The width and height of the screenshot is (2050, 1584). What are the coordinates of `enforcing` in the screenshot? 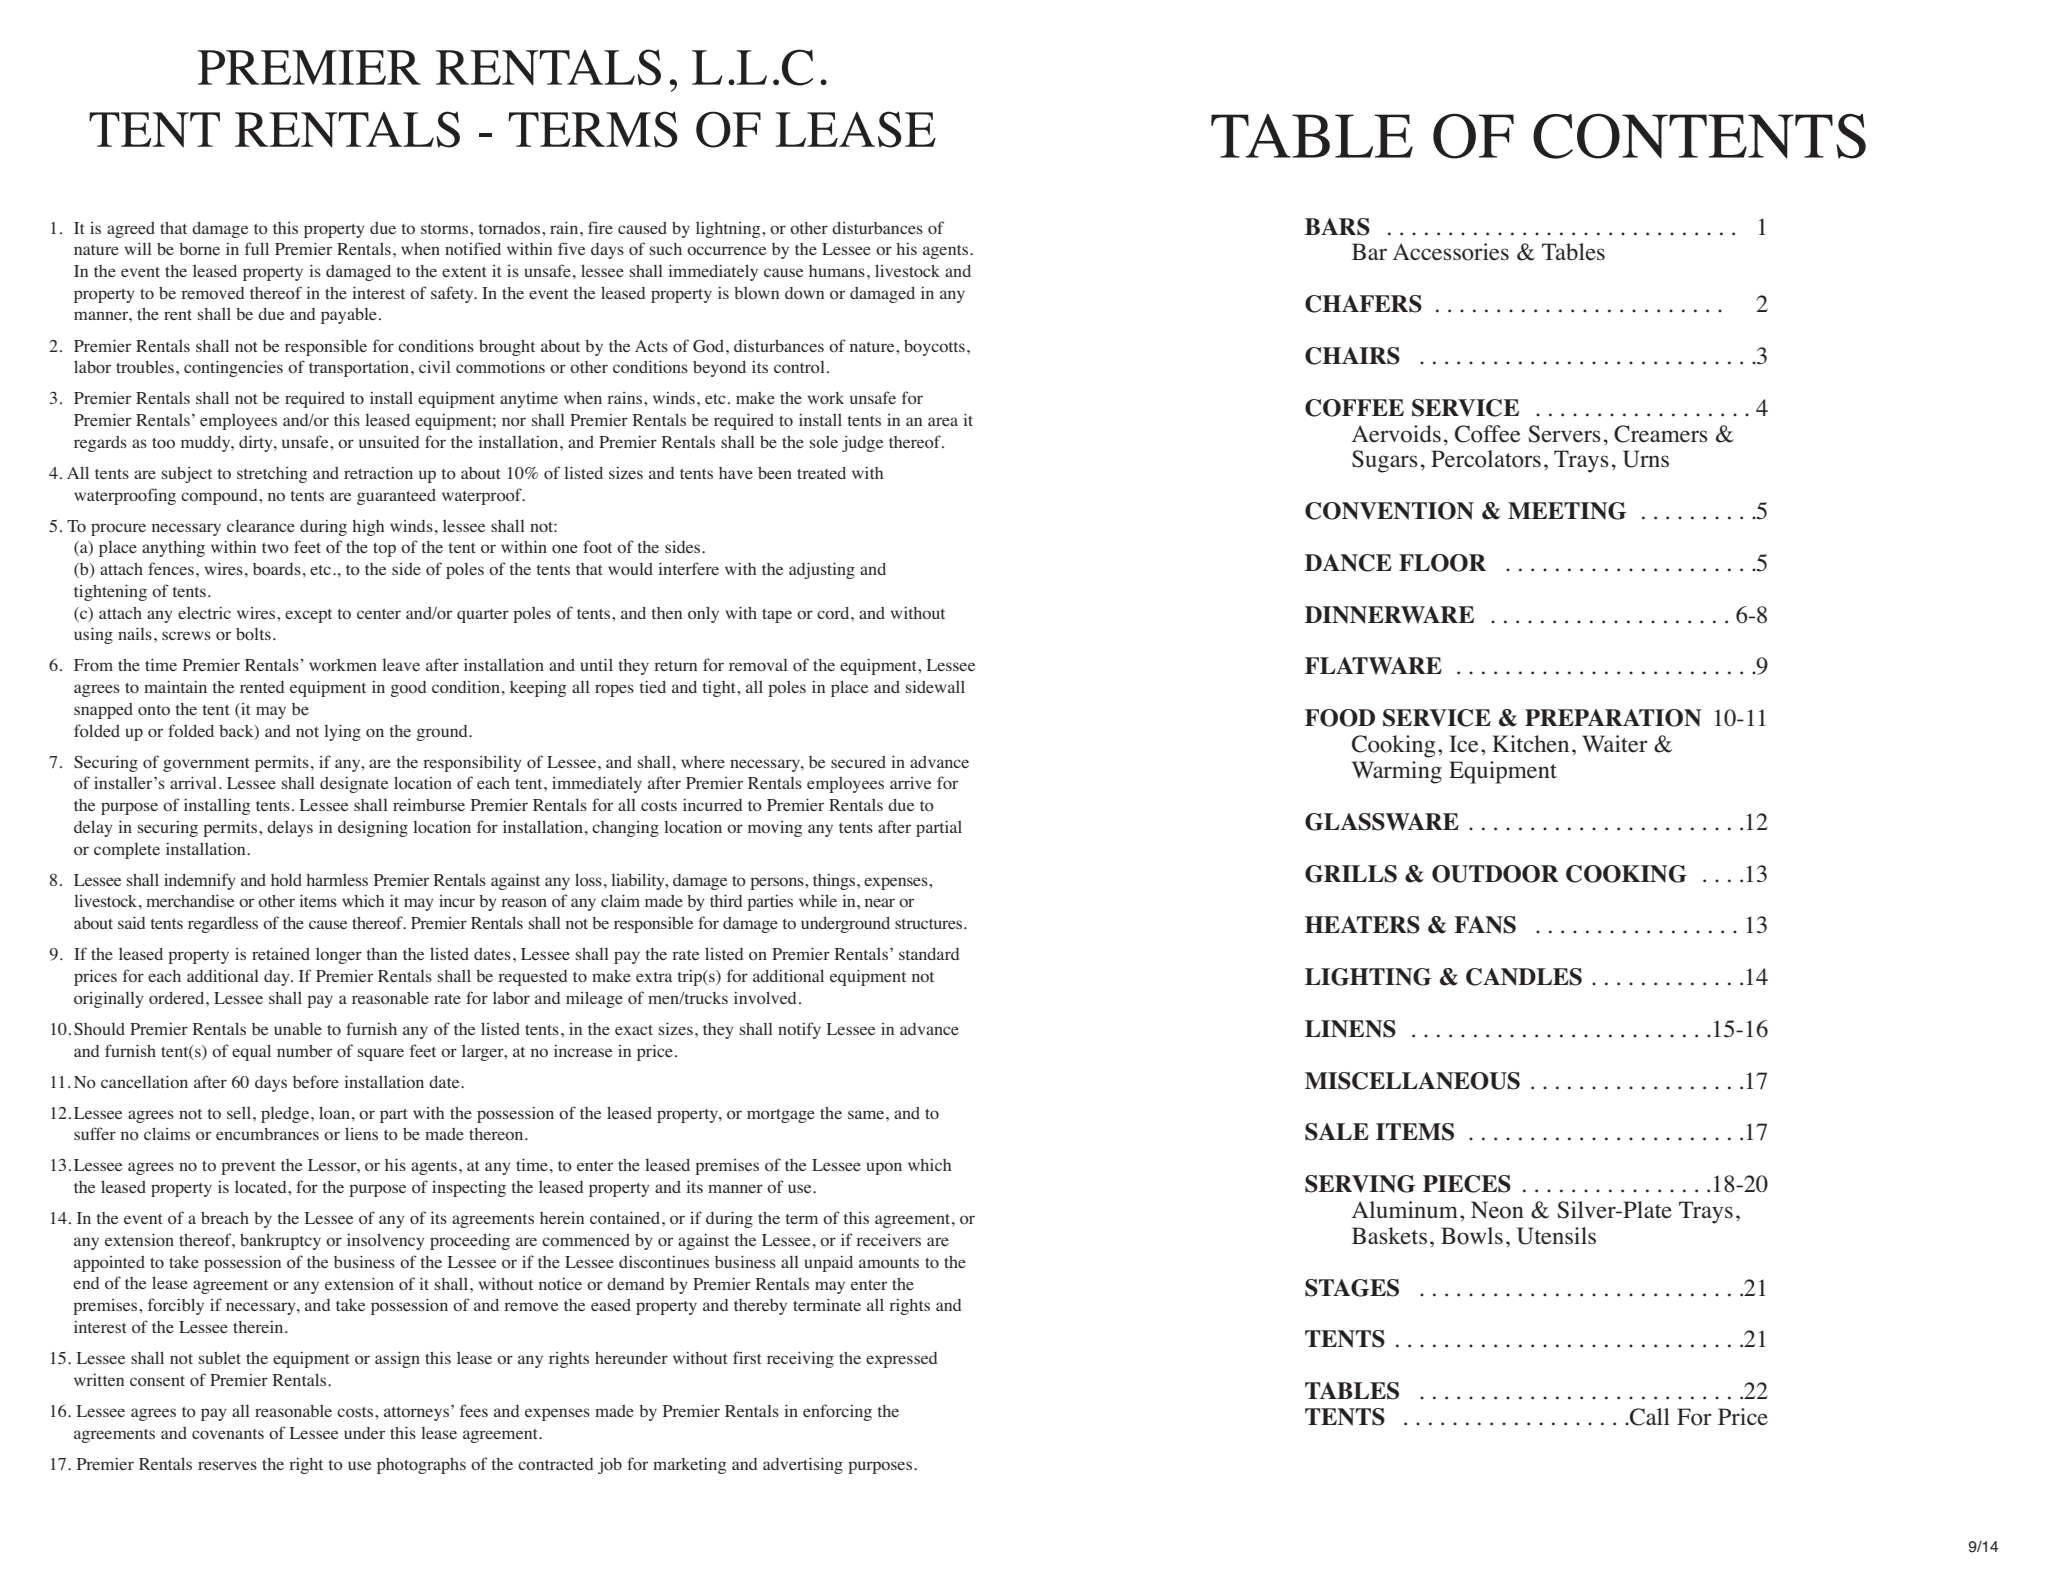 It's located at (837, 1412).
